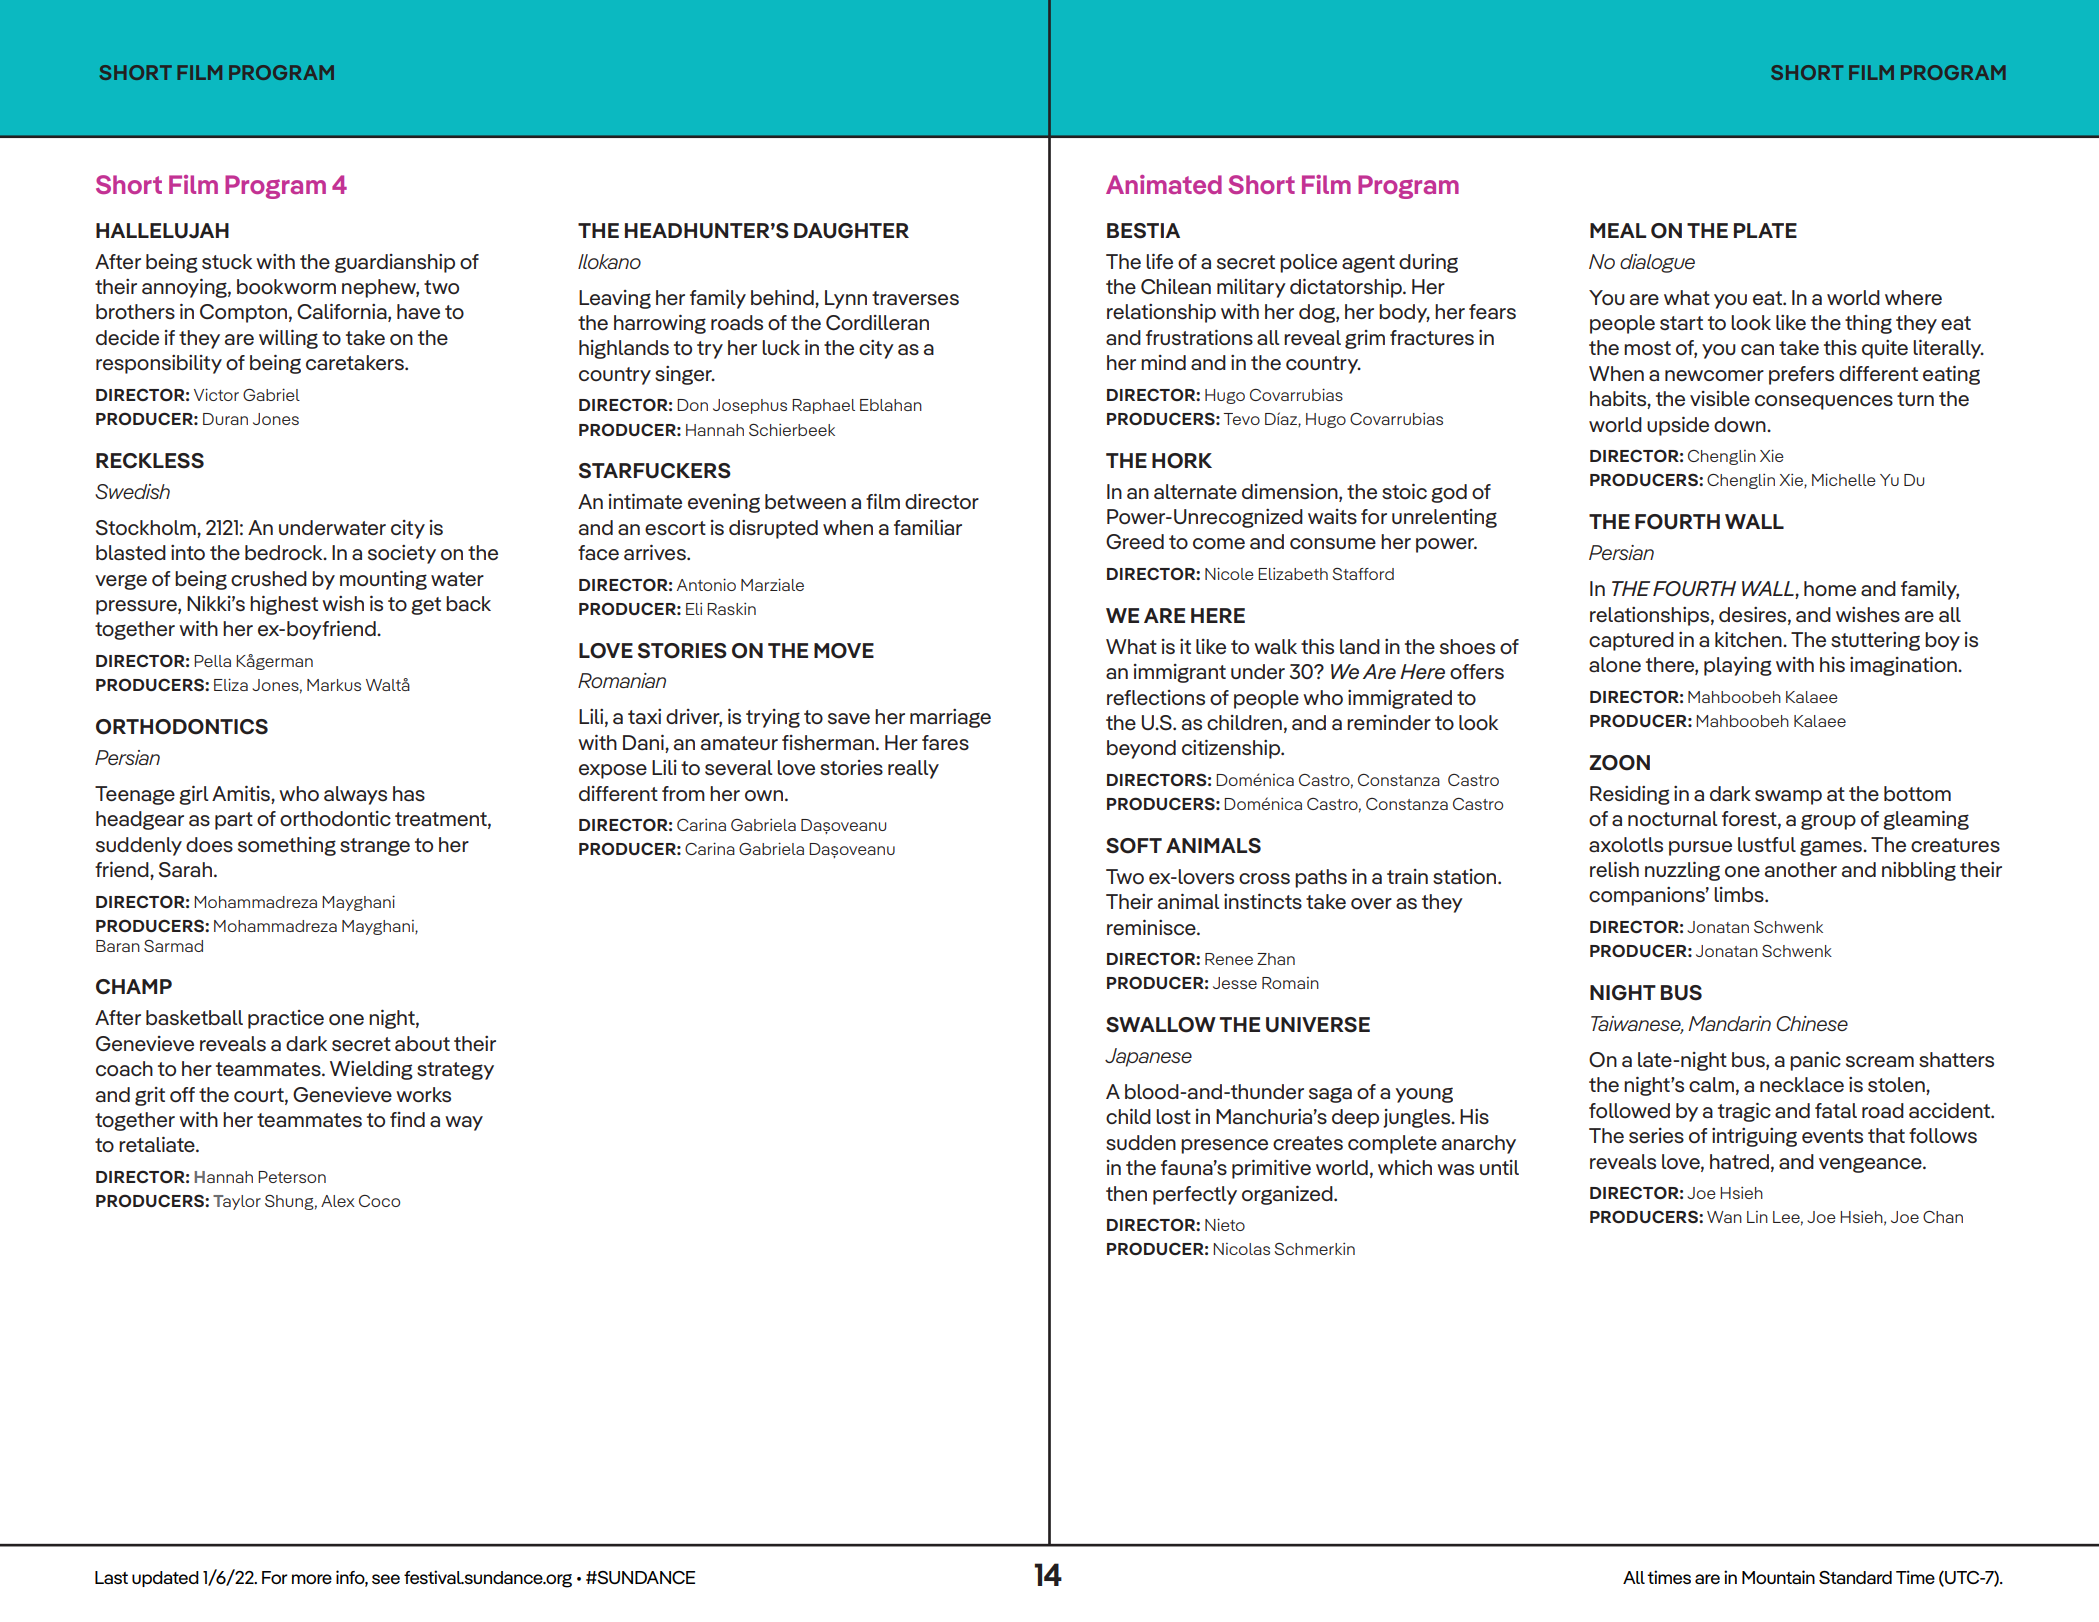 The image size is (2099, 1622). What do you see at coordinates (395, 263) in the screenshot?
I see `guardianship` at bounding box center [395, 263].
